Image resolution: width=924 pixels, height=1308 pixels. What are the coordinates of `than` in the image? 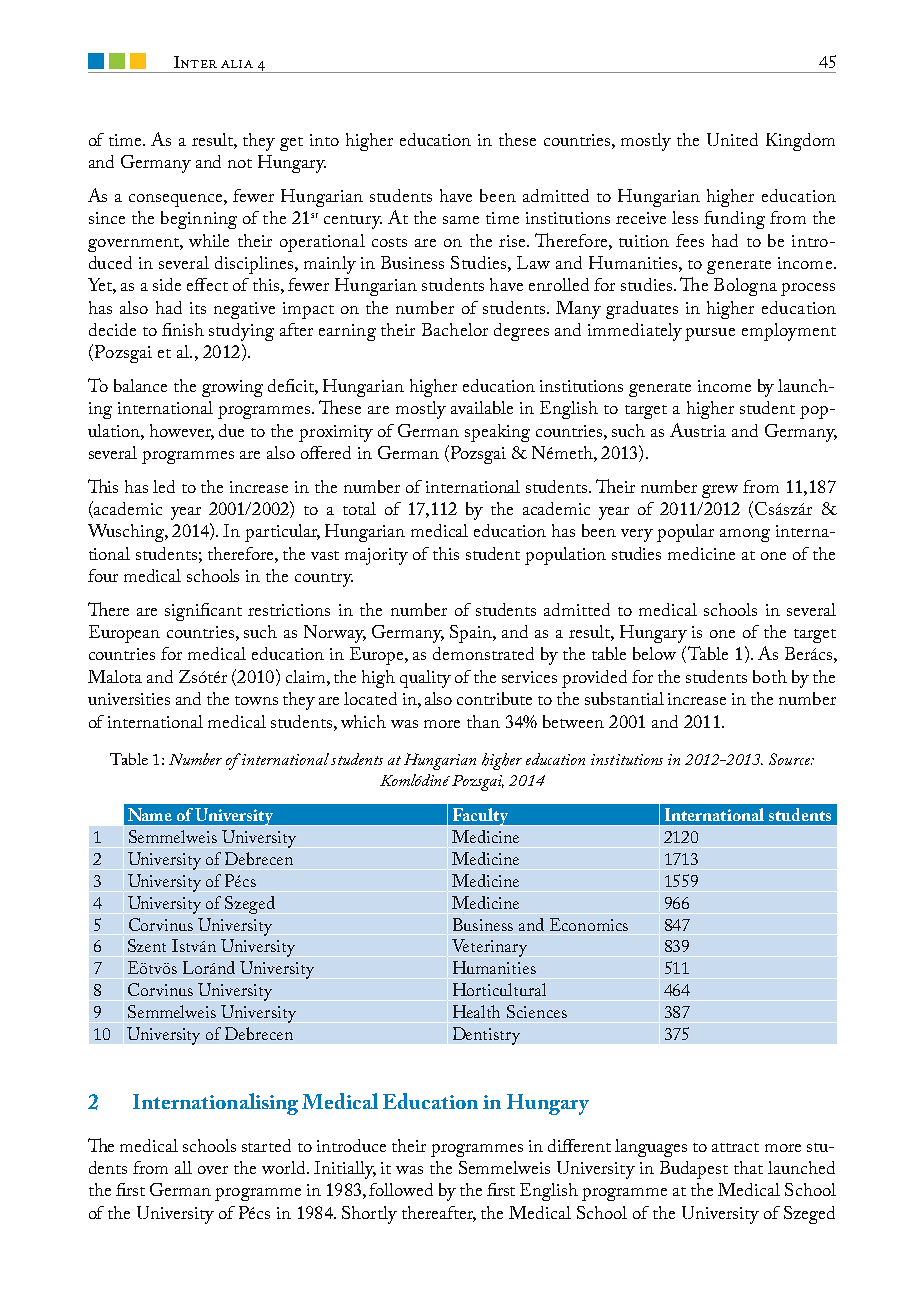 It's located at (483, 721).
